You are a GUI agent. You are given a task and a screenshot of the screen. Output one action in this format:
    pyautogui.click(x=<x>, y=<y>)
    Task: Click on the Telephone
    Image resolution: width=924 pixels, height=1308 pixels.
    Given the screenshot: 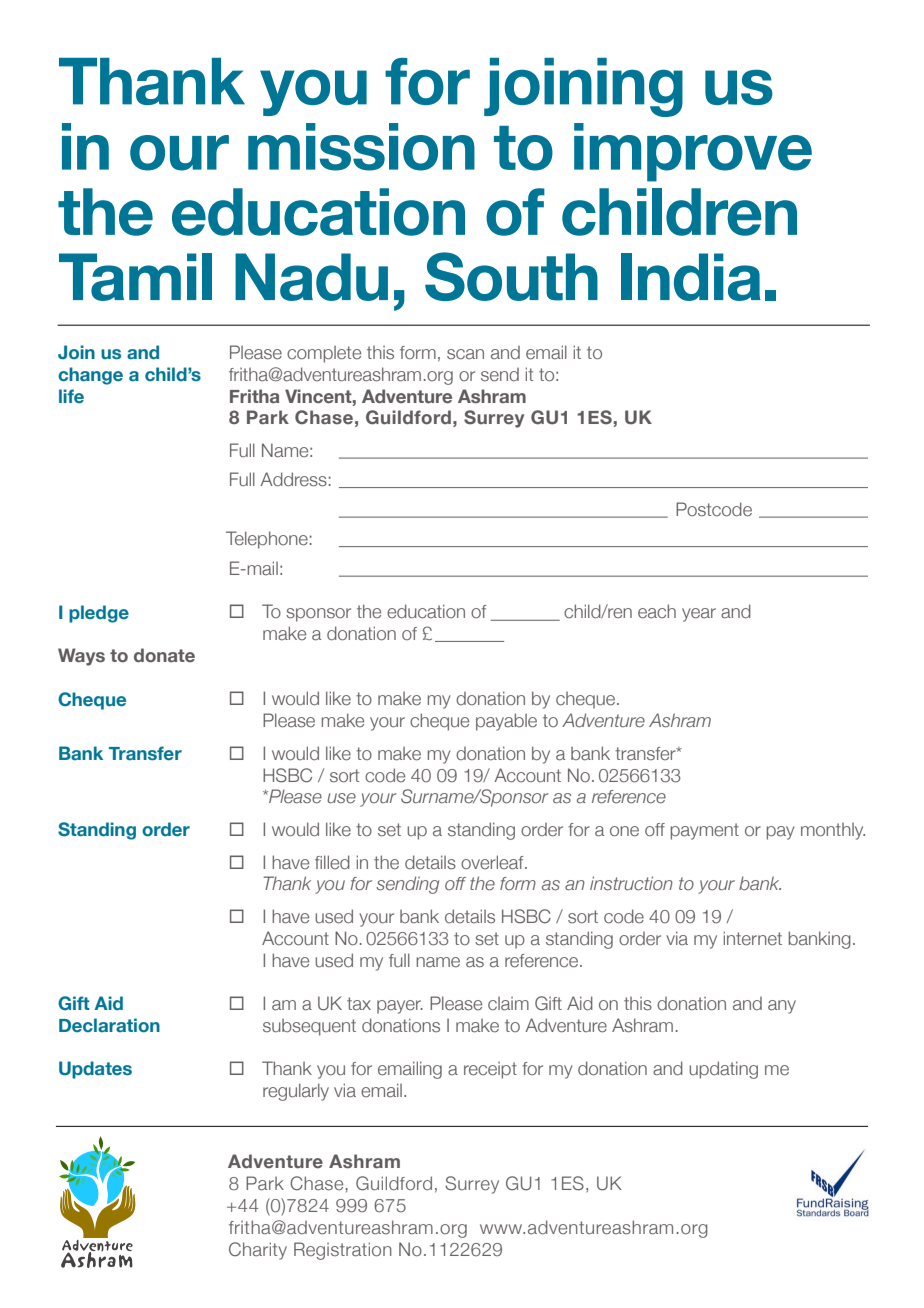 What is the action you would take?
    pyautogui.click(x=267, y=540)
